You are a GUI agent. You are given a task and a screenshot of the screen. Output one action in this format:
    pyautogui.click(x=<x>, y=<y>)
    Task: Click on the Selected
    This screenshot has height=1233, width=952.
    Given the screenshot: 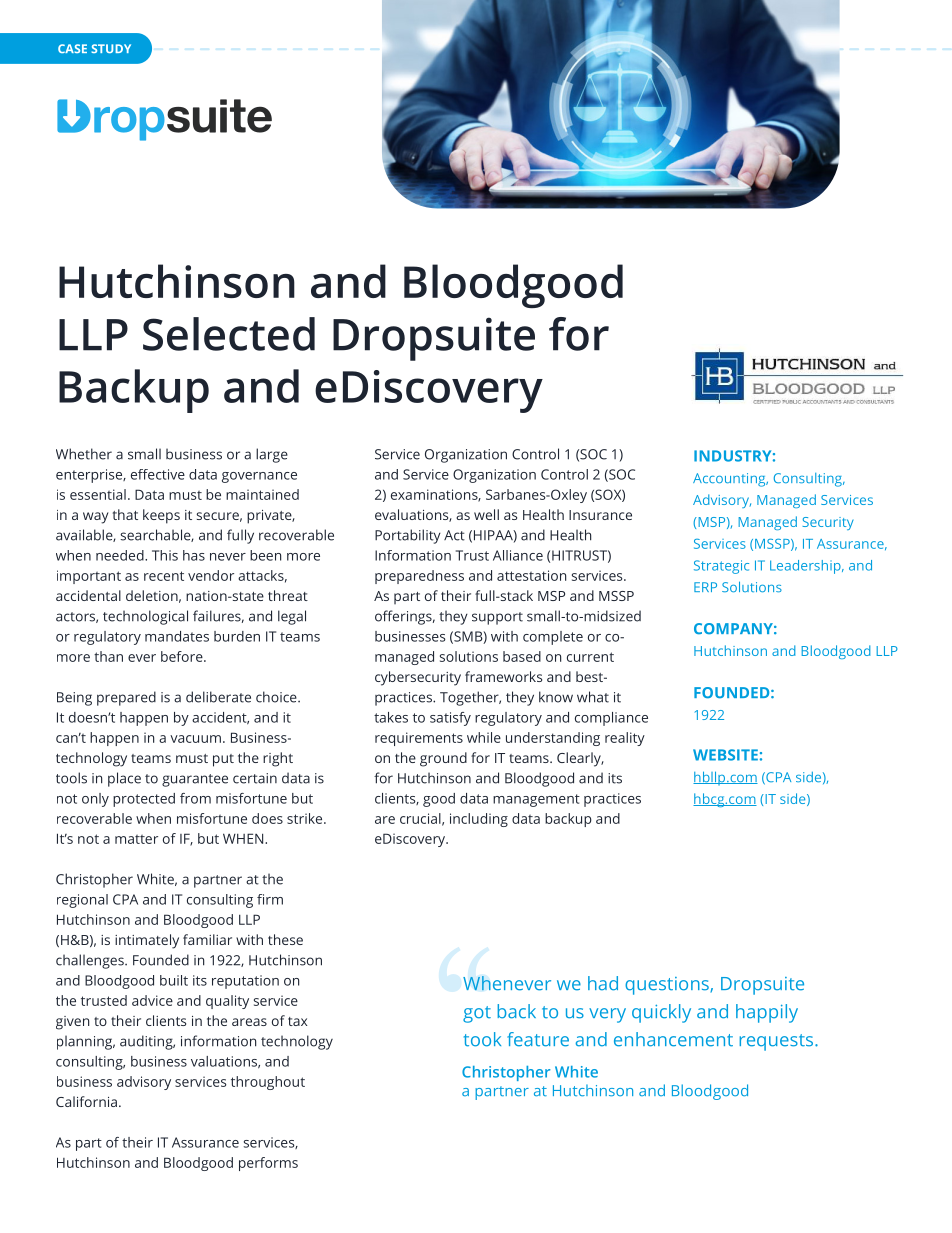 What is the action you would take?
    pyautogui.click(x=229, y=334)
